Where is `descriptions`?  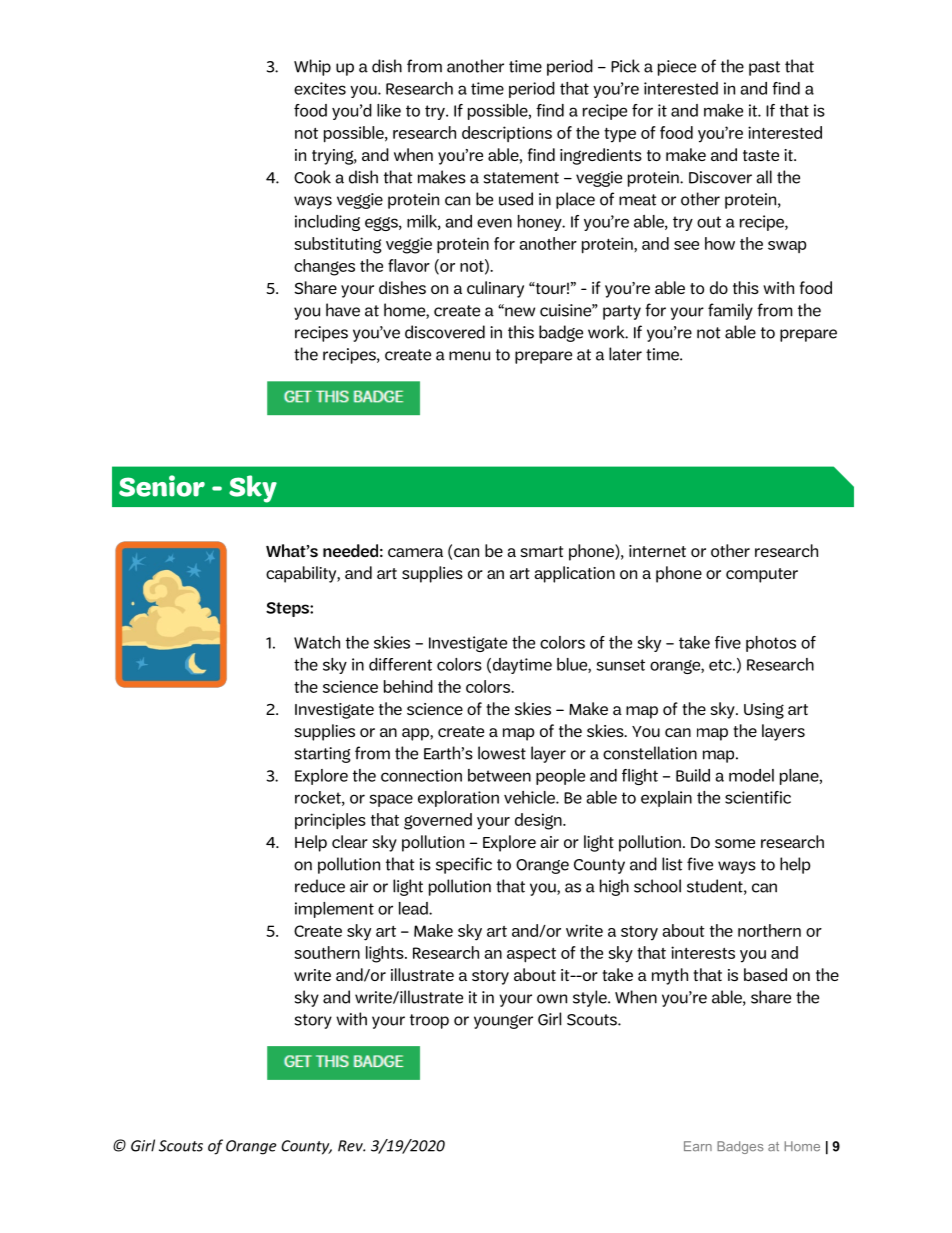 descriptions is located at coordinates (507, 134).
